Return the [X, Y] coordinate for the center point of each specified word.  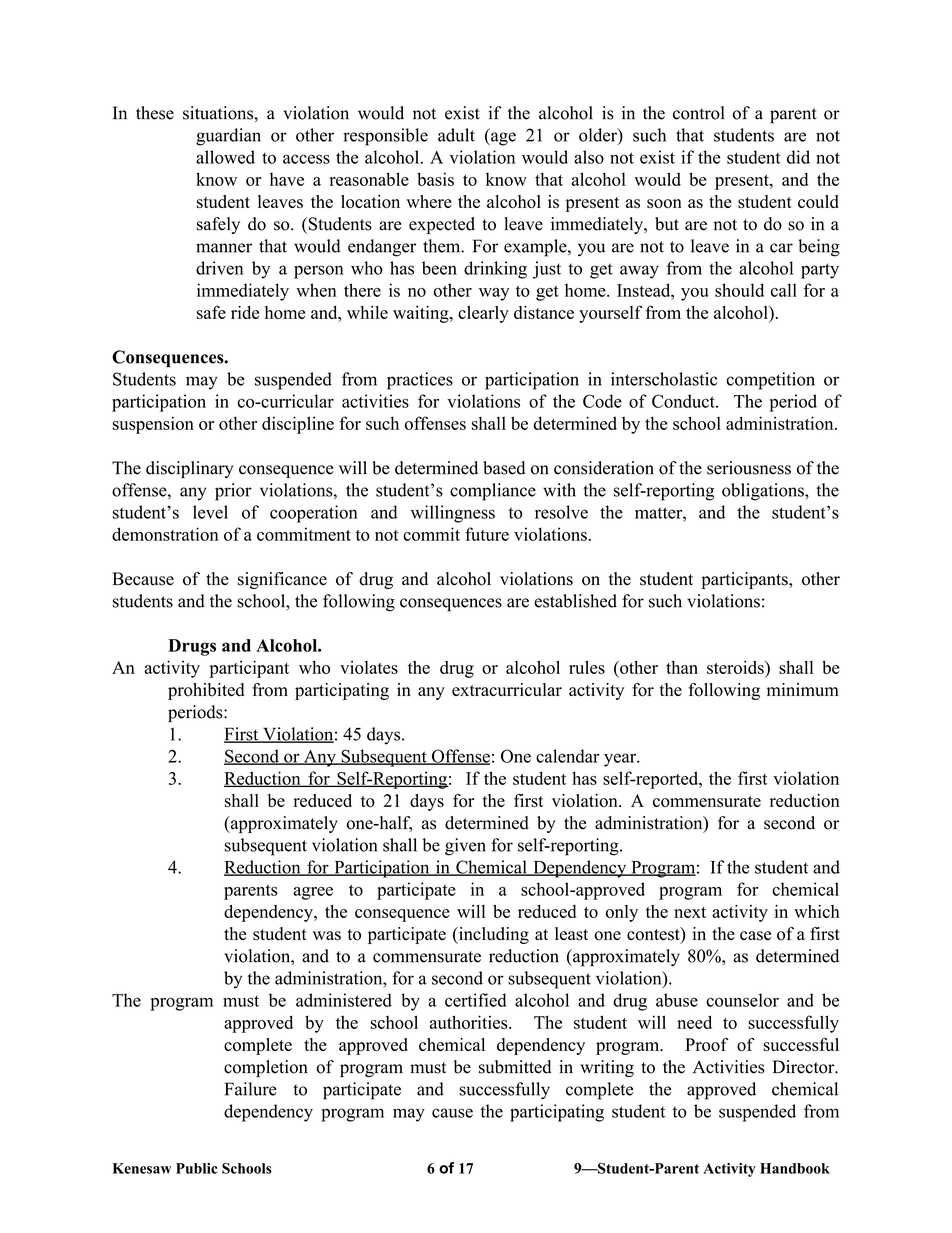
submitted [515, 1067]
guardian [228, 137]
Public [196, 1168]
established [576, 601]
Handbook [795, 1168]
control [698, 113]
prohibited [206, 691]
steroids [736, 667]
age [502, 139]
